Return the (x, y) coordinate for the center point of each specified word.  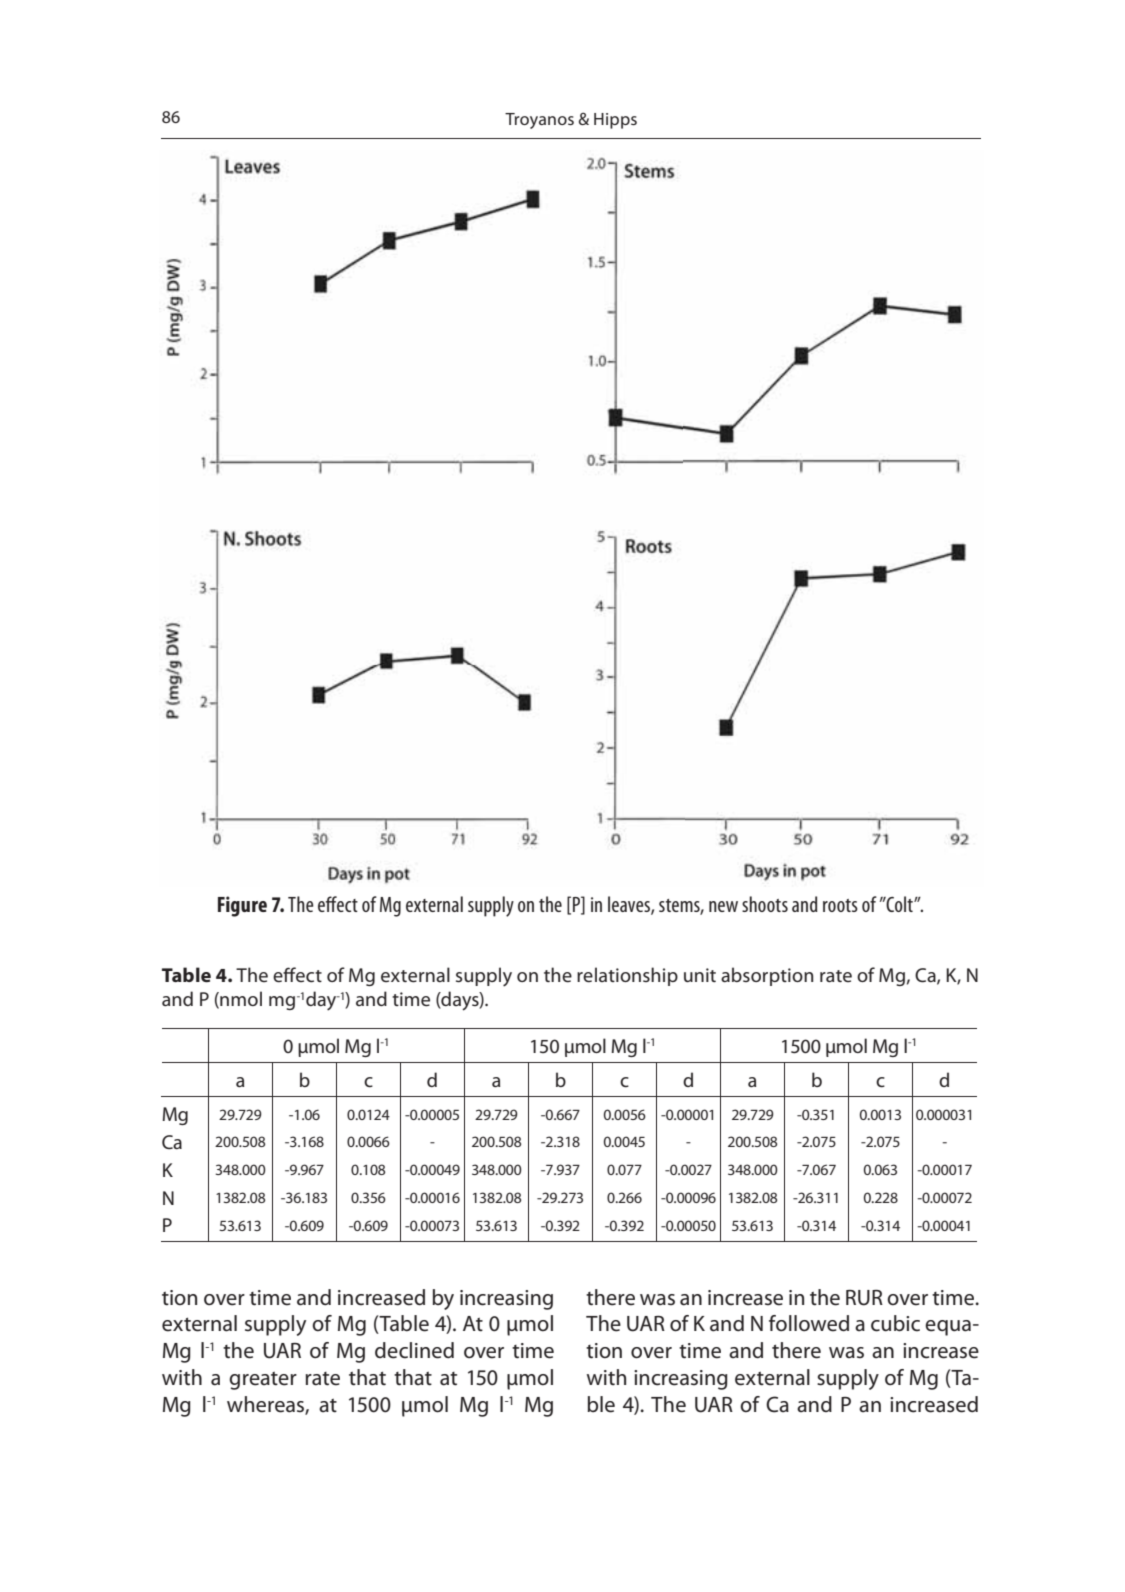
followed (809, 1323)
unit (700, 975)
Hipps (615, 121)
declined (414, 1350)
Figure (242, 906)
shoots (765, 904)
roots (840, 905)
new (723, 906)
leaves (630, 905)
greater (263, 1381)
